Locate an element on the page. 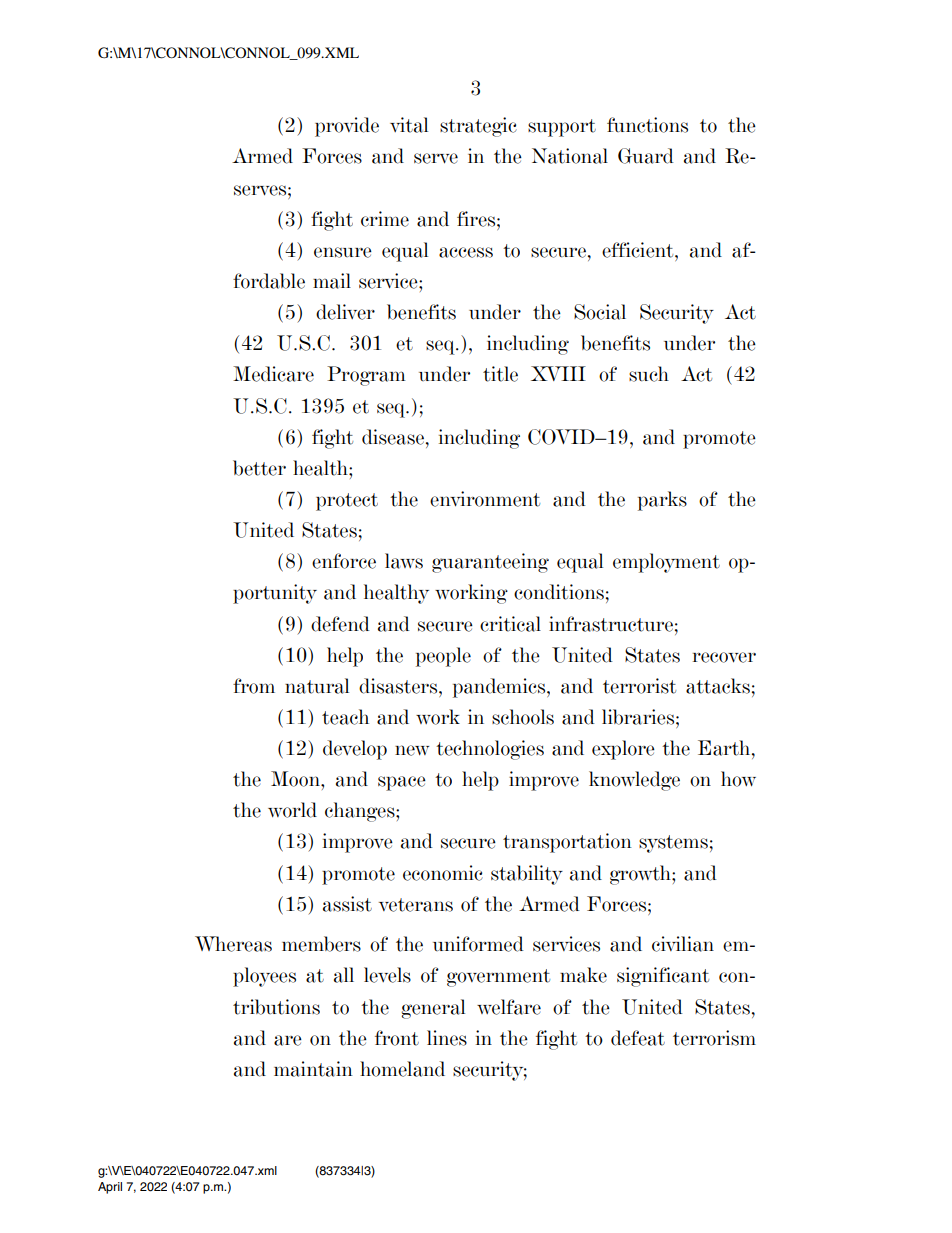 This document has height=1233, width=952. Guard is located at coordinates (646, 156).
